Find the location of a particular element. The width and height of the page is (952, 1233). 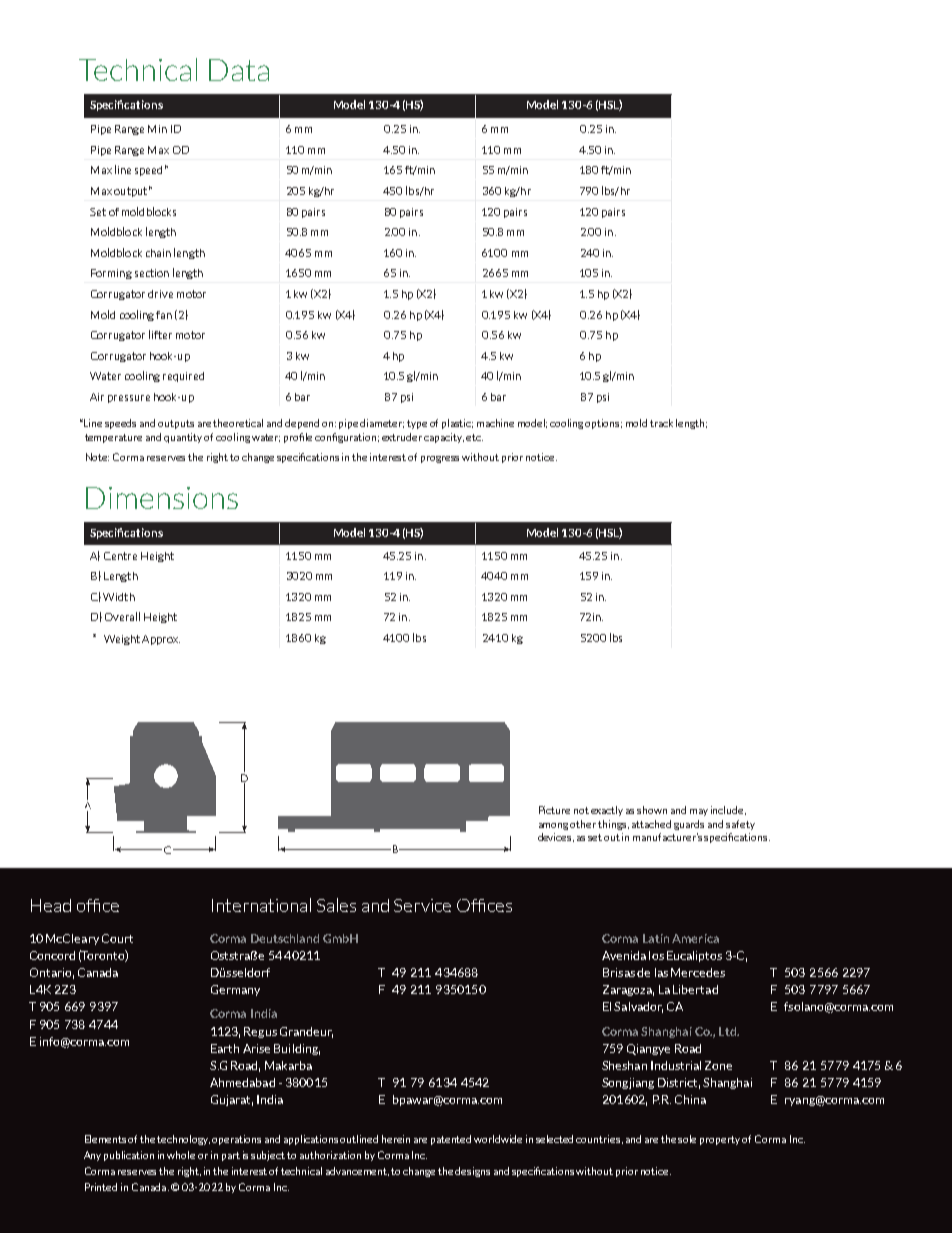

Data is located at coordinates (239, 70).
